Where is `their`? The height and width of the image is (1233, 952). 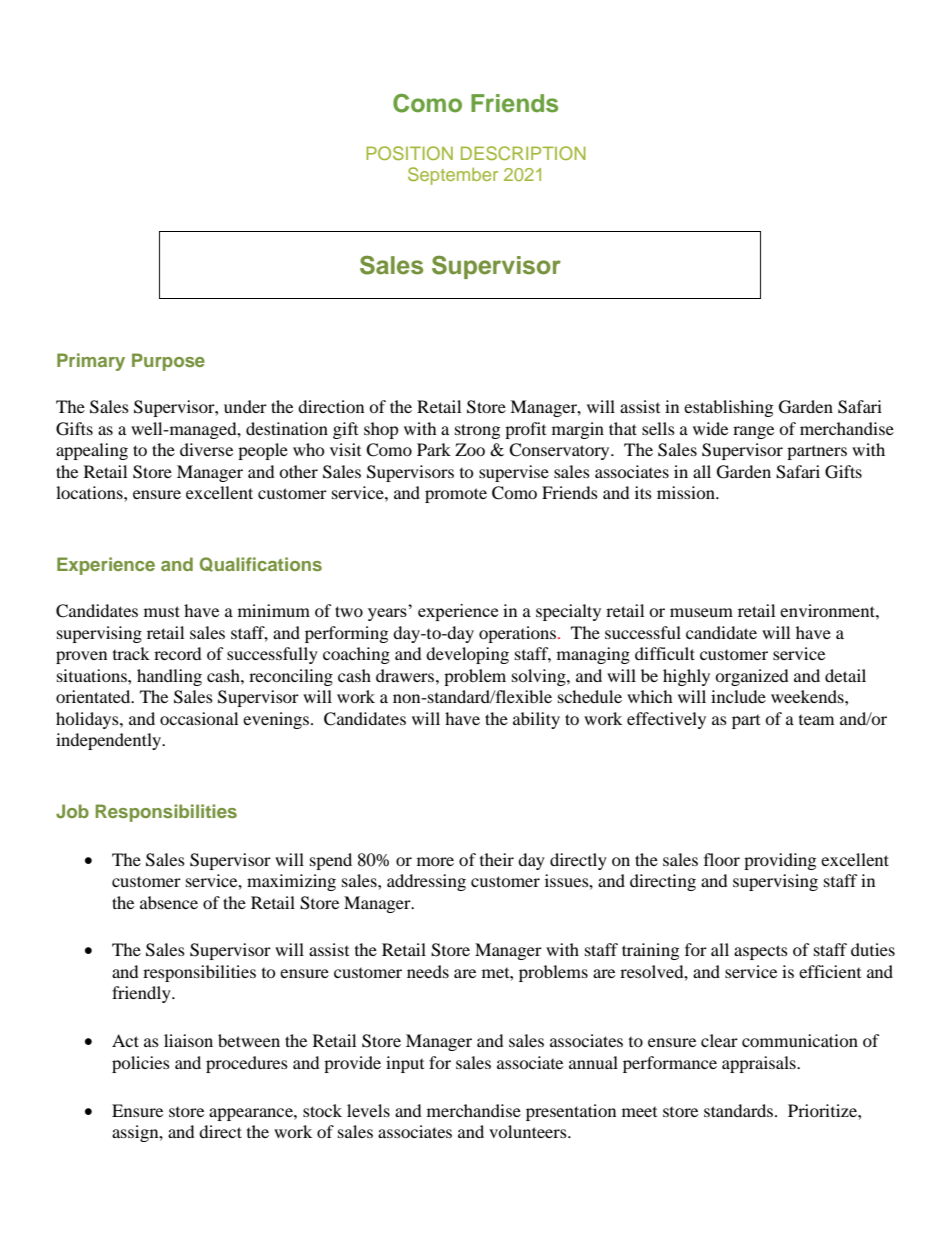 their is located at coordinates (497, 859).
